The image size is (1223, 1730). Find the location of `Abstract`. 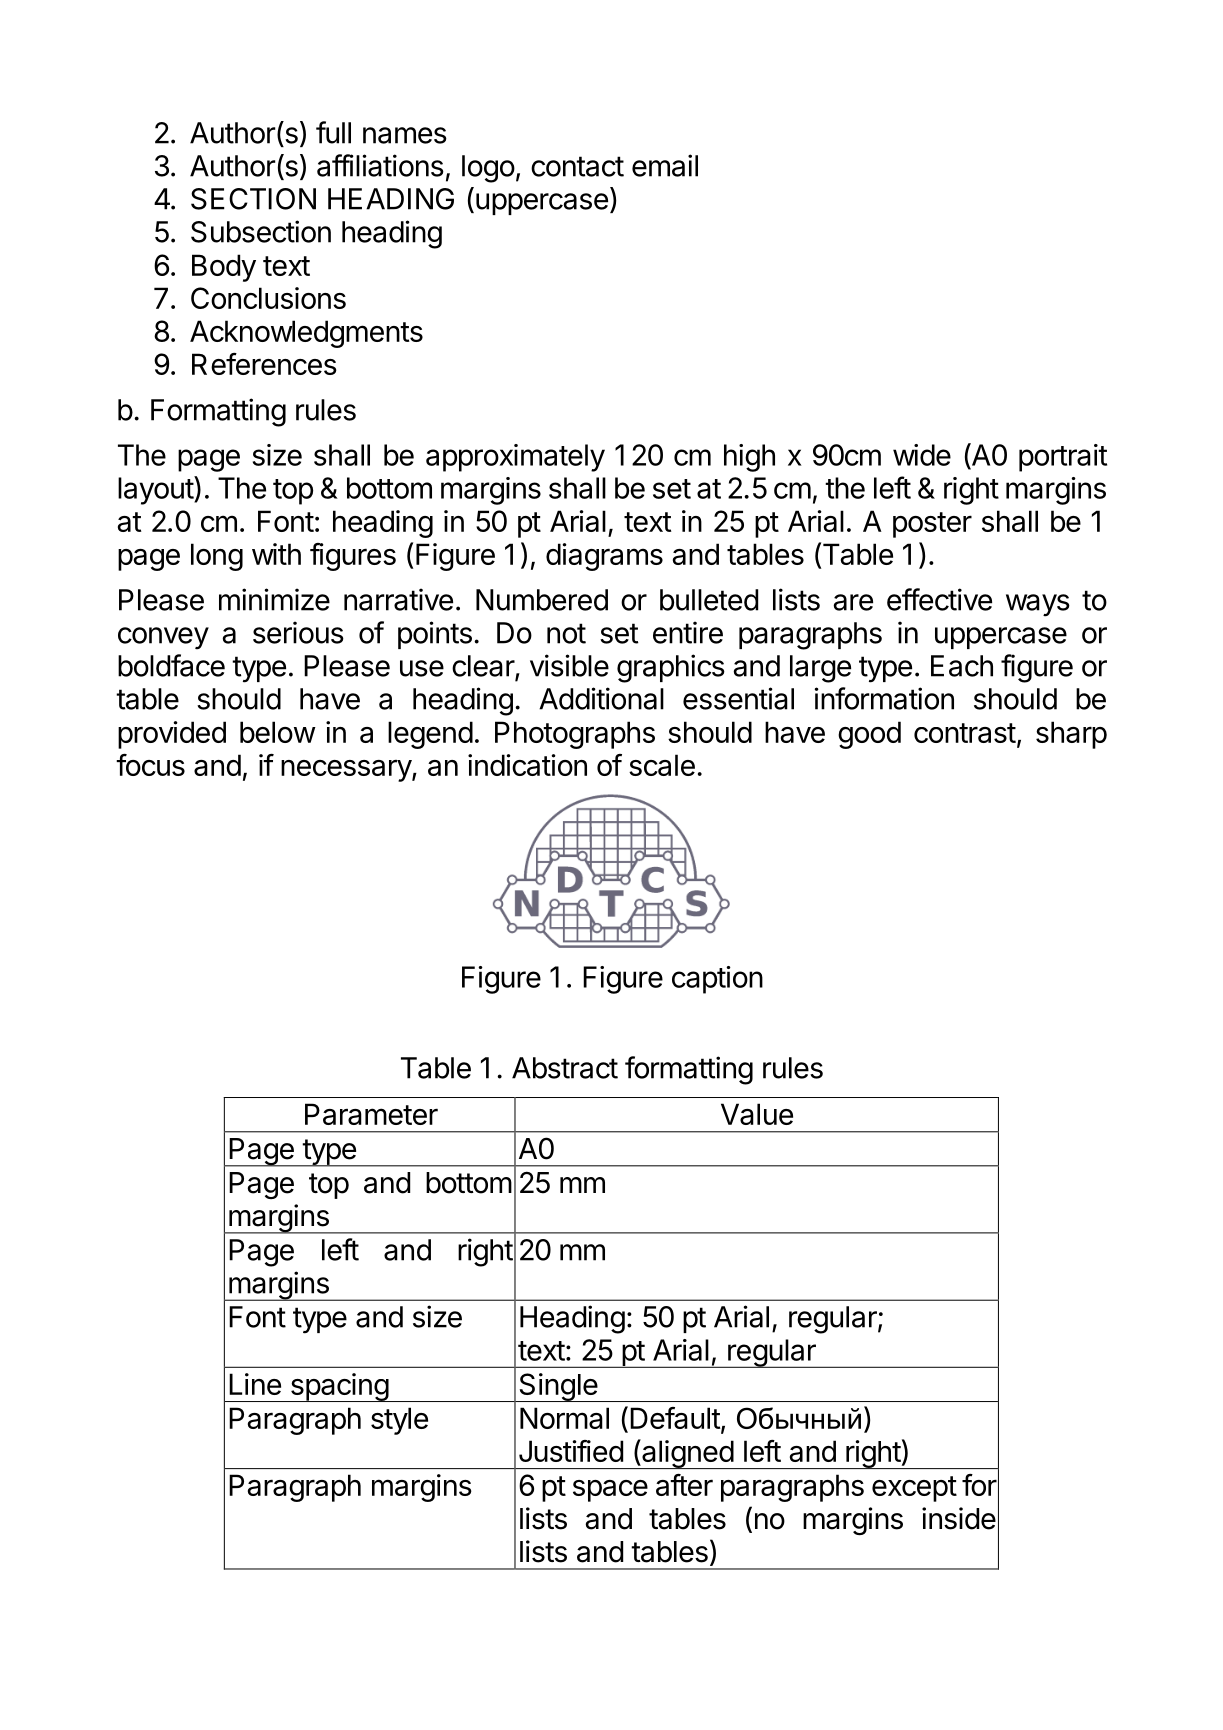

Abstract is located at coordinates (565, 1068).
